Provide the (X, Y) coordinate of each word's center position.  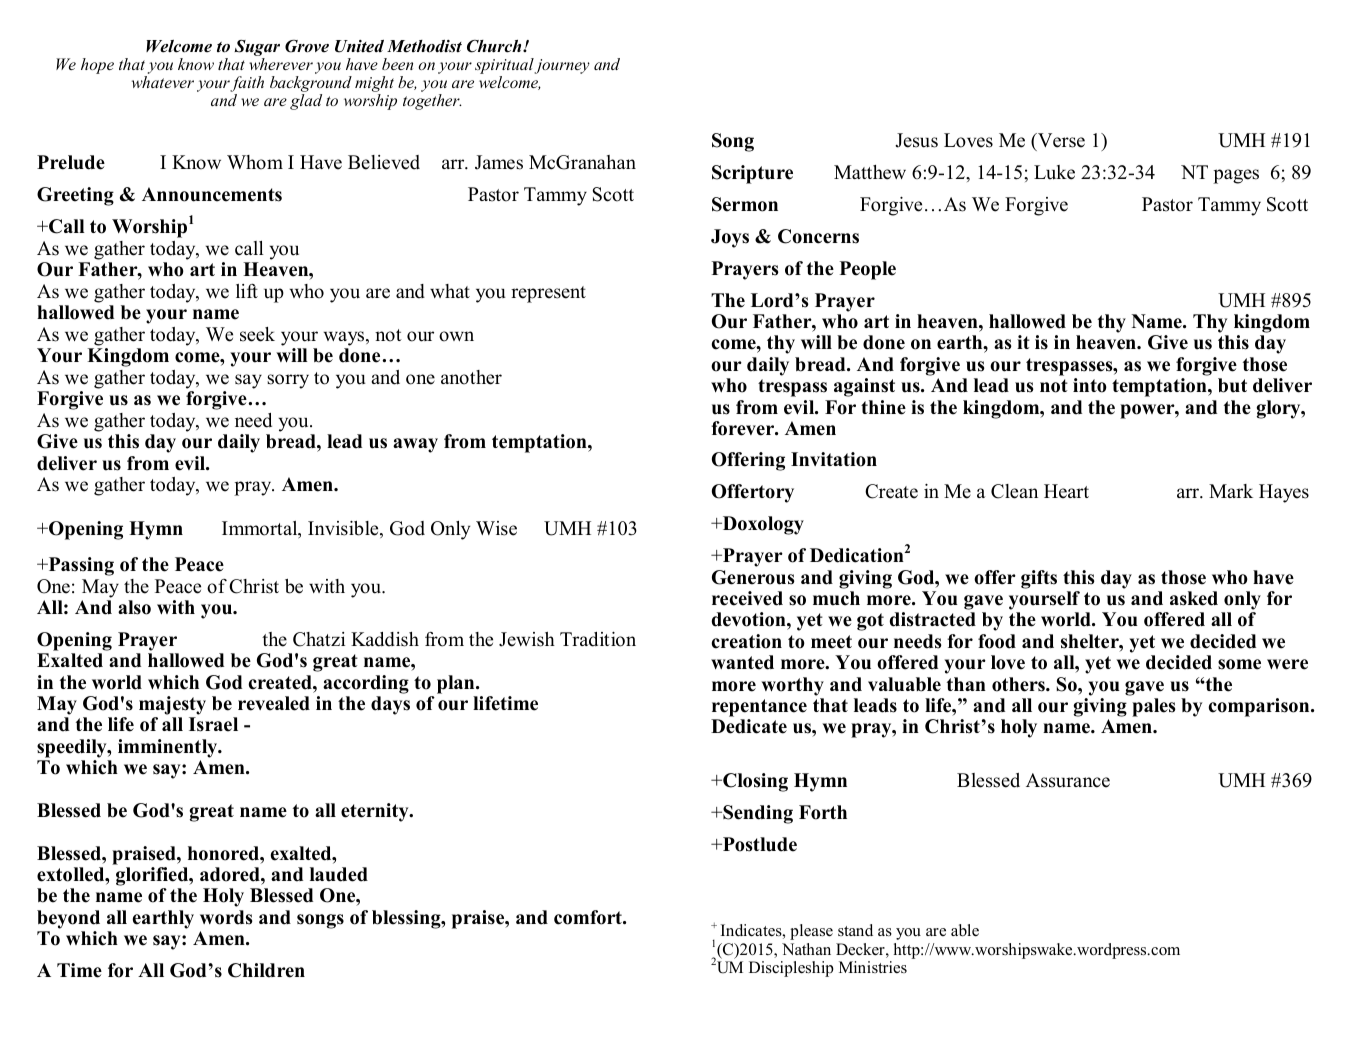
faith (247, 85)
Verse (1060, 142)
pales (1154, 707)
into (1090, 385)
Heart (1066, 491)
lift (247, 291)
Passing (80, 566)
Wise (496, 528)
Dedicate (749, 726)
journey (562, 66)
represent (548, 294)
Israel (213, 724)
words (226, 917)
